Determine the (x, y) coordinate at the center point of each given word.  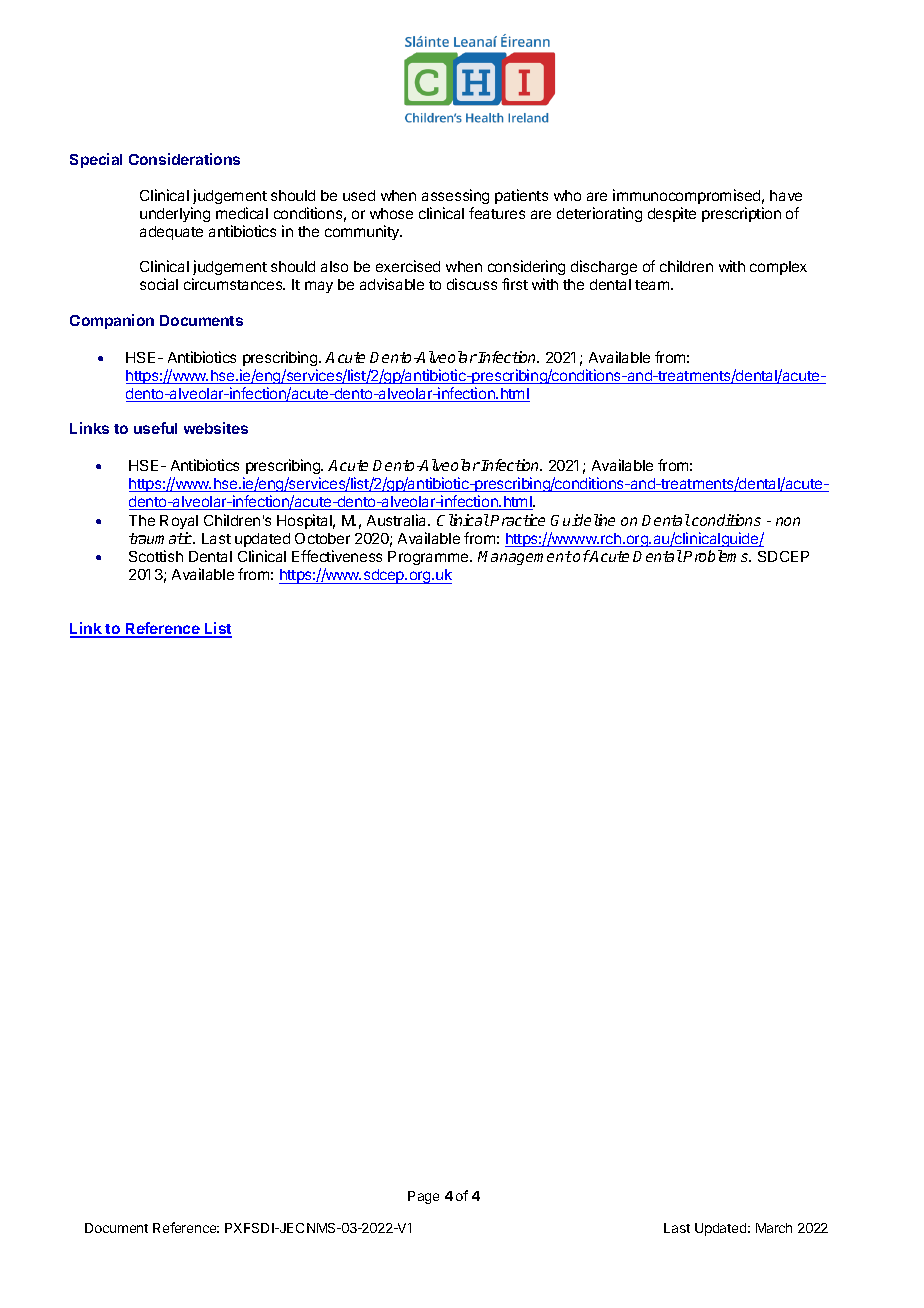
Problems (717, 556)
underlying (175, 214)
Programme (429, 558)
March (774, 1228)
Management (525, 558)
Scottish (156, 556)
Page (423, 1197)
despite (672, 214)
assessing (455, 196)
